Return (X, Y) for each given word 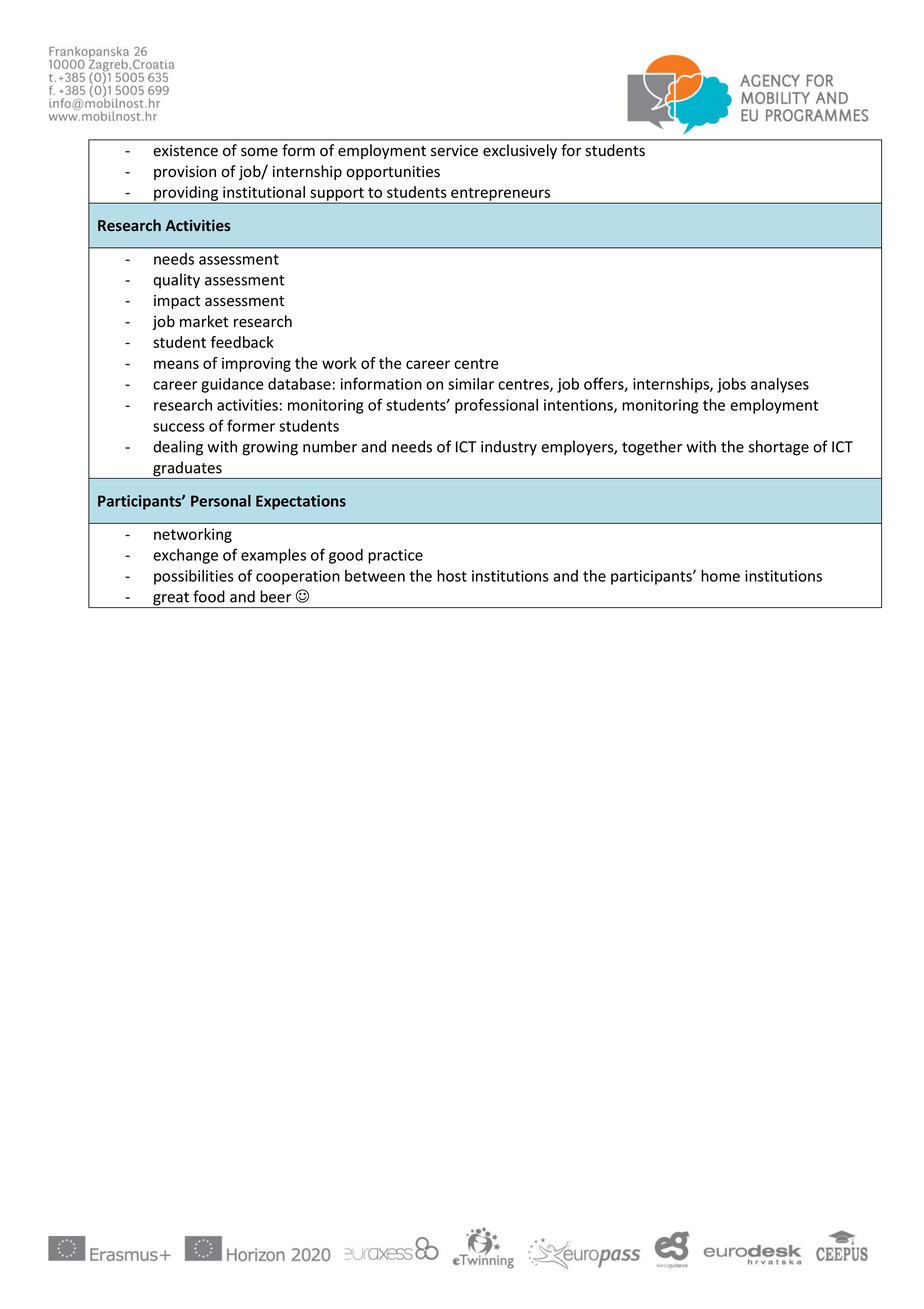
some (259, 152)
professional (496, 406)
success (179, 427)
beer (275, 596)
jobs (731, 385)
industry (509, 448)
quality (176, 281)
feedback (242, 342)
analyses (780, 385)
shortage (779, 448)
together (652, 448)
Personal (221, 501)
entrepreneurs (501, 195)
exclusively (520, 151)
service (454, 151)
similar (471, 384)
